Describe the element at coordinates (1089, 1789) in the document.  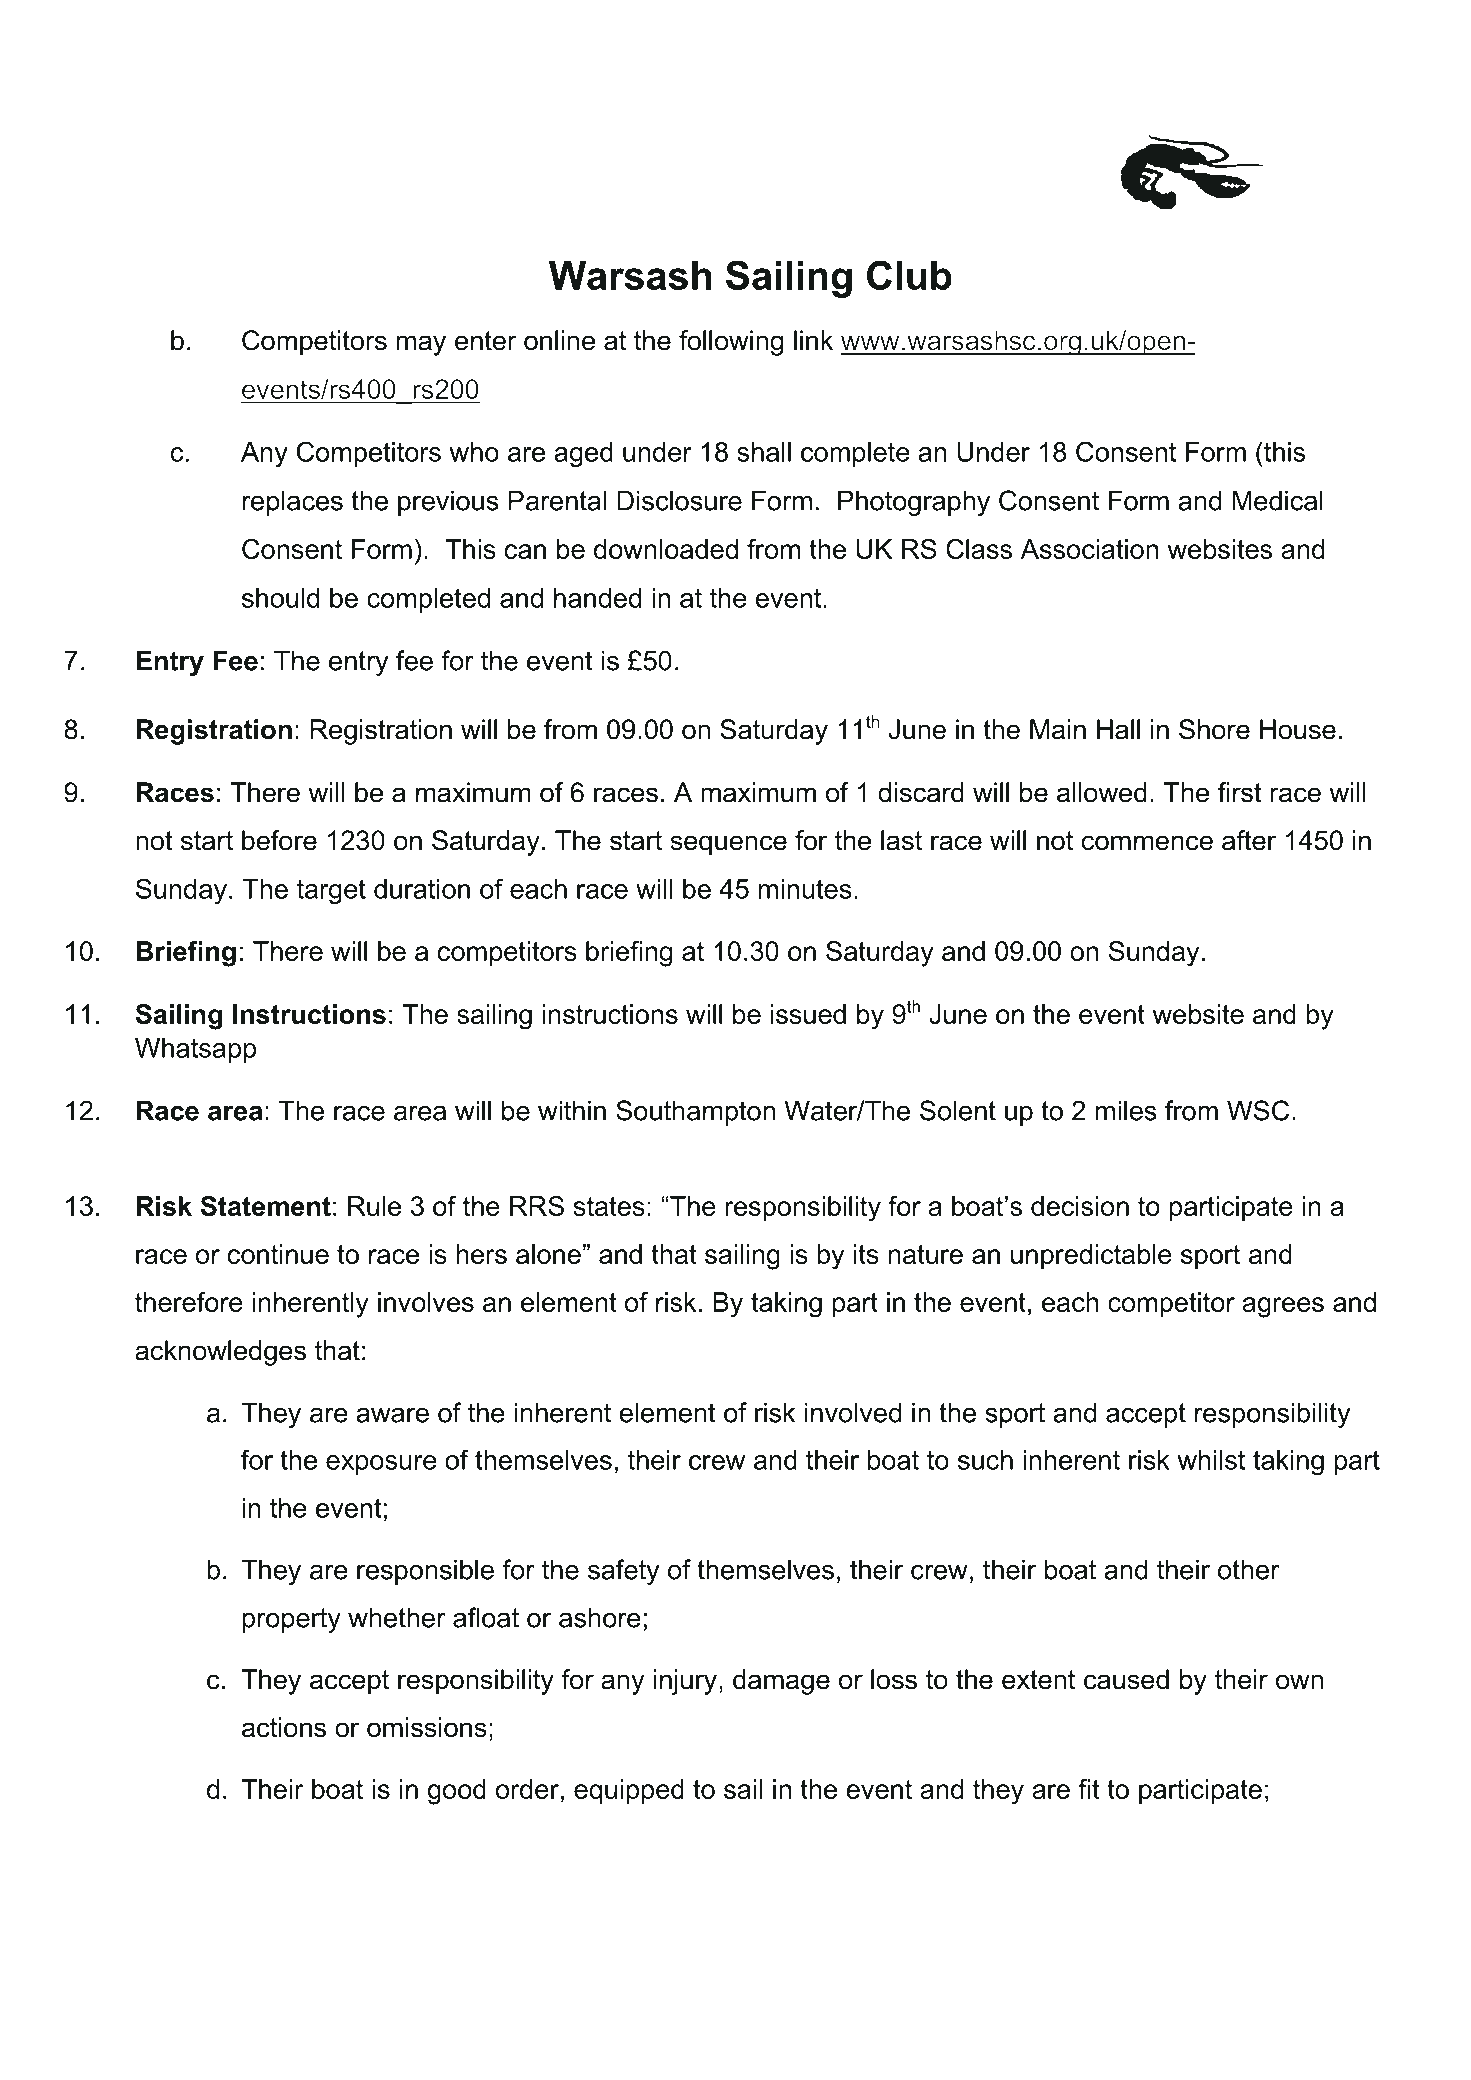
I see `fit` at that location.
